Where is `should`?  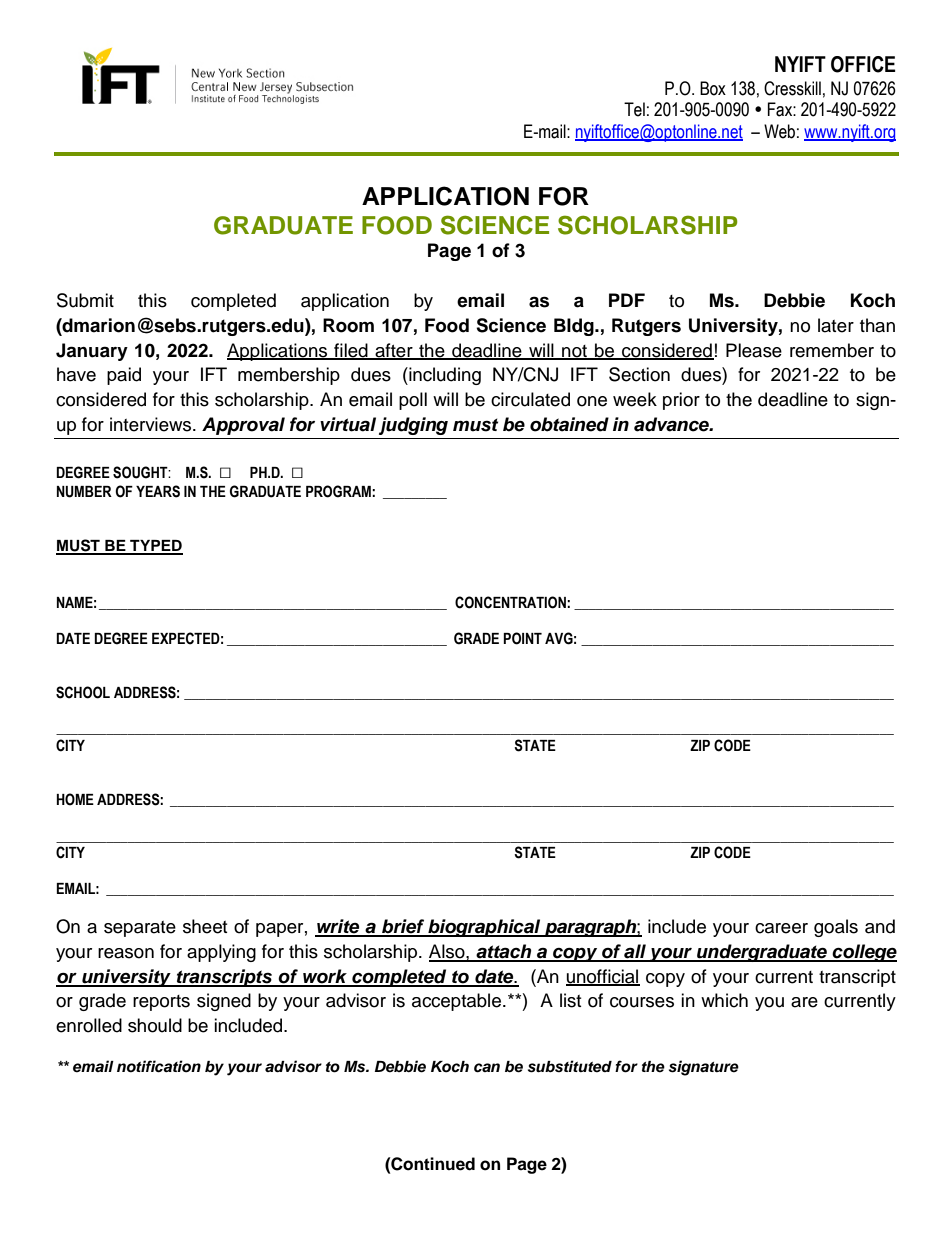
should is located at coordinates (155, 1025).
